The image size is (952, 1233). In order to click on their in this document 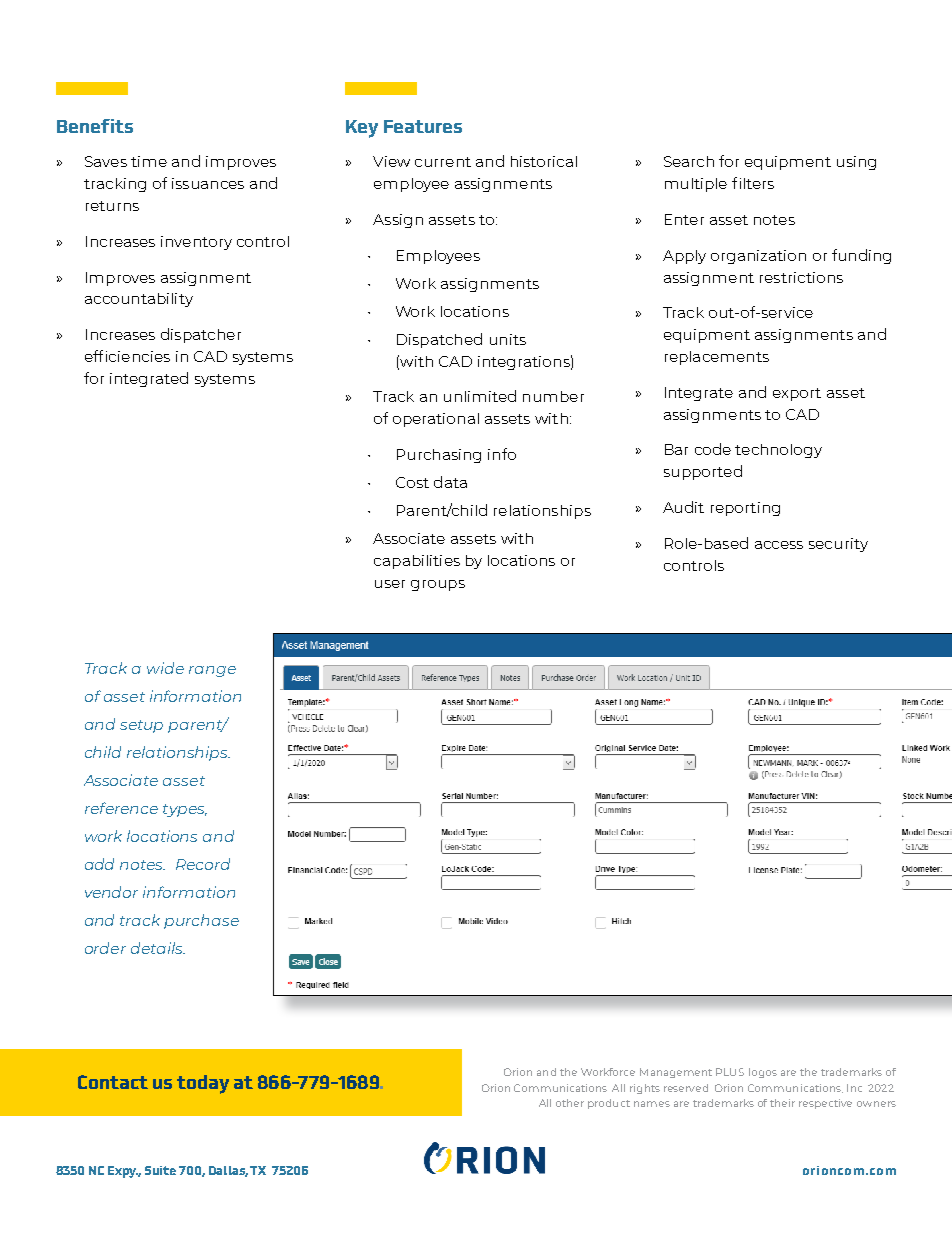, I will do `click(782, 1103)`.
